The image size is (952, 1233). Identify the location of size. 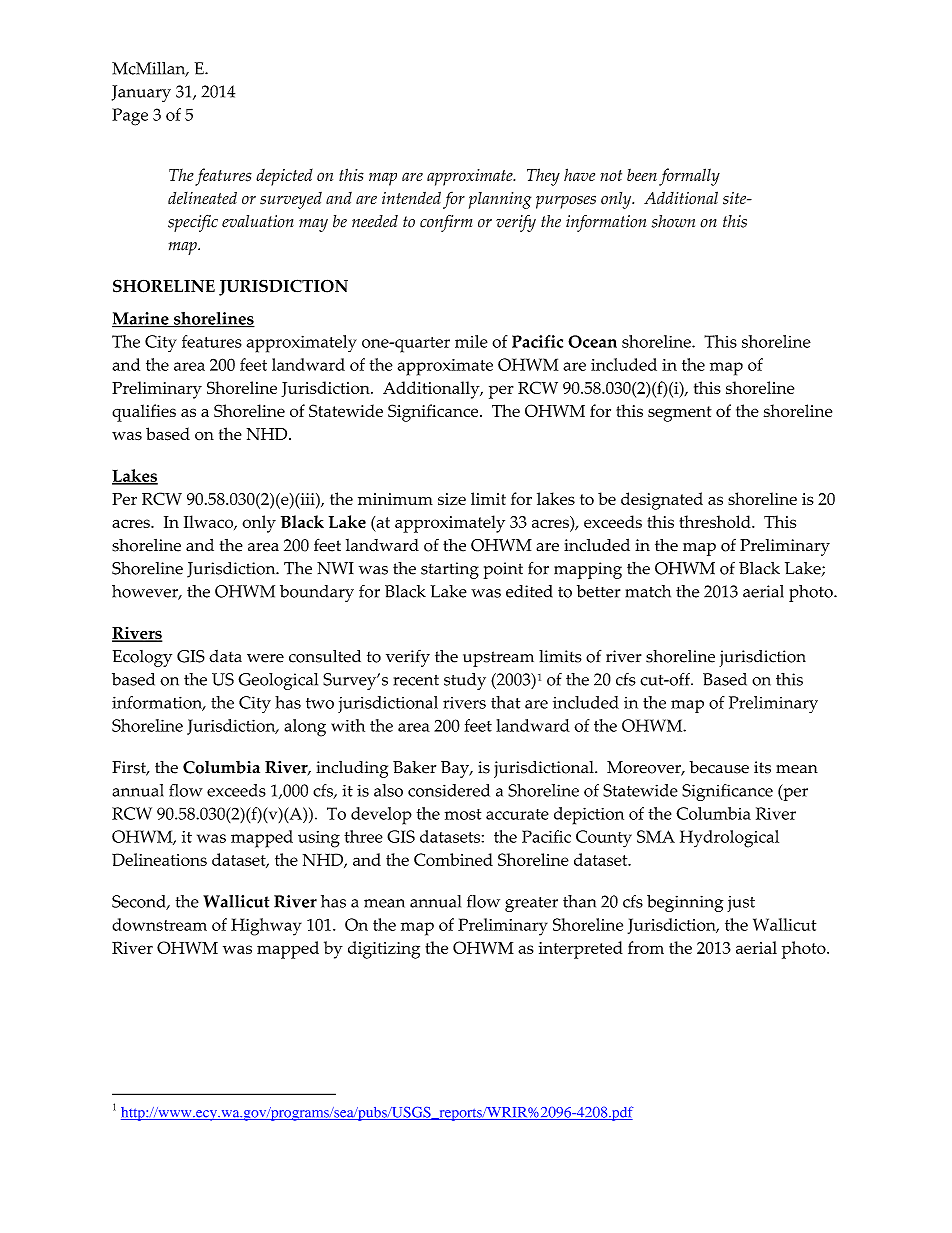
(452, 499).
